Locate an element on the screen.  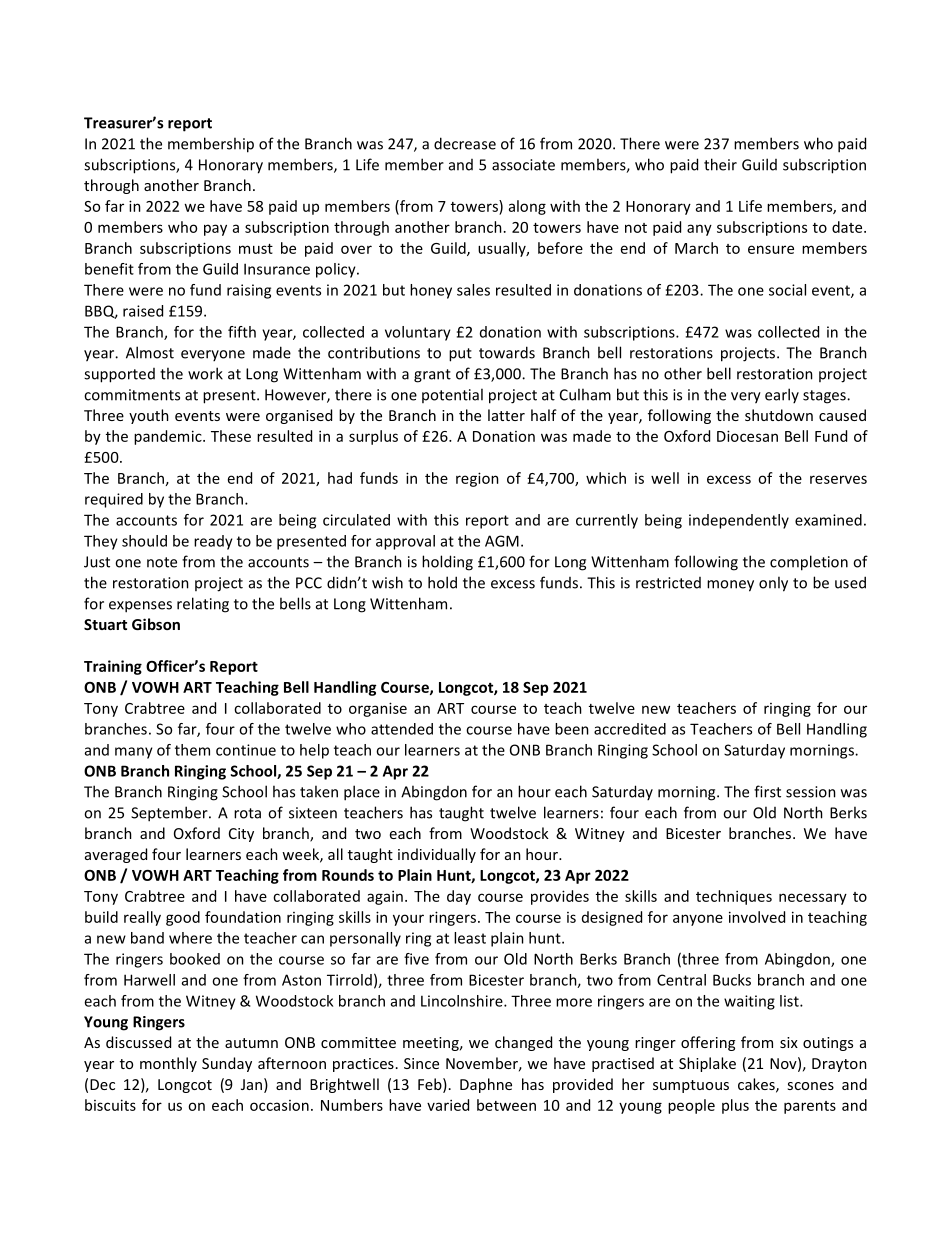
their is located at coordinates (720, 164).
